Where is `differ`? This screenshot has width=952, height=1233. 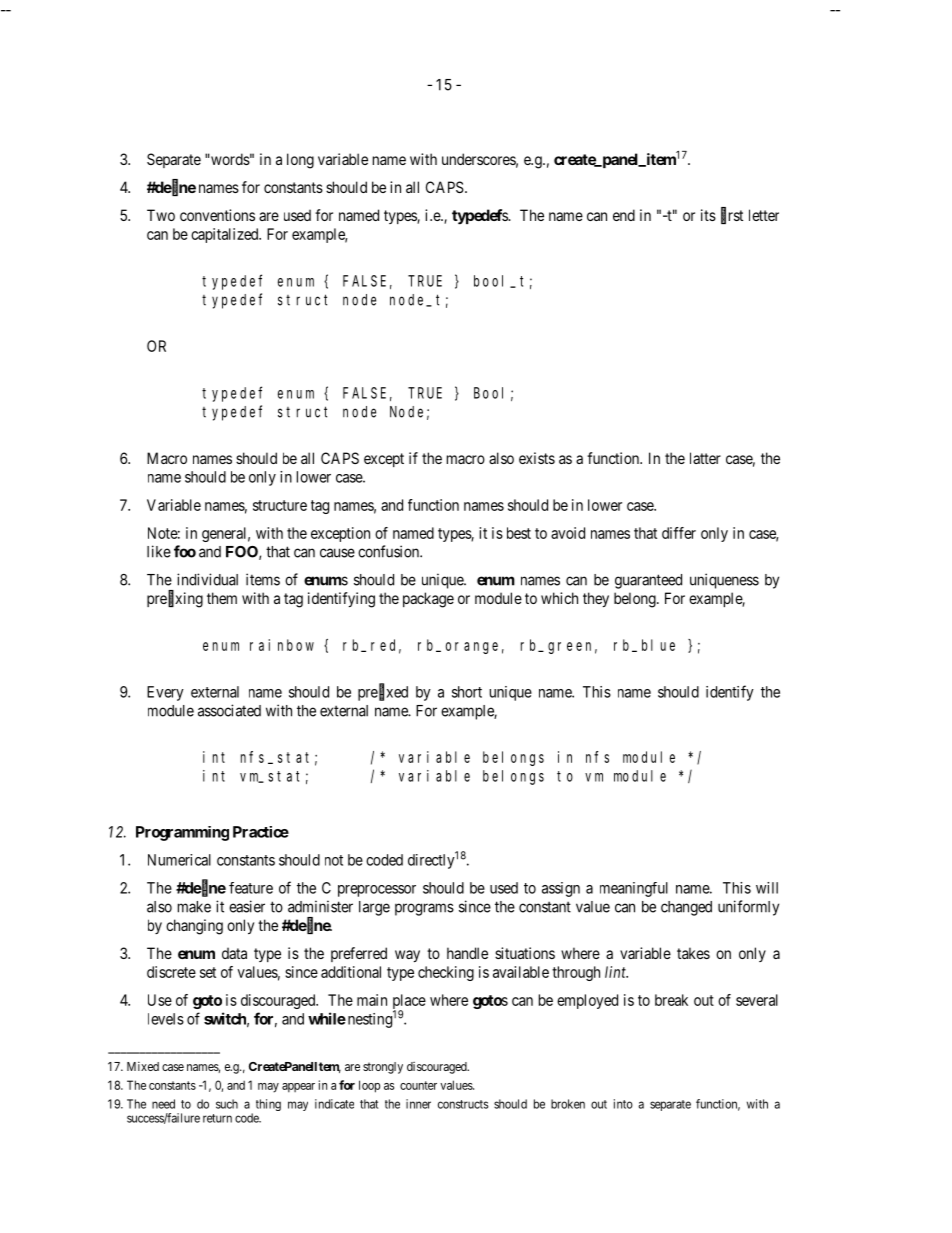 differ is located at coordinates (679, 533).
